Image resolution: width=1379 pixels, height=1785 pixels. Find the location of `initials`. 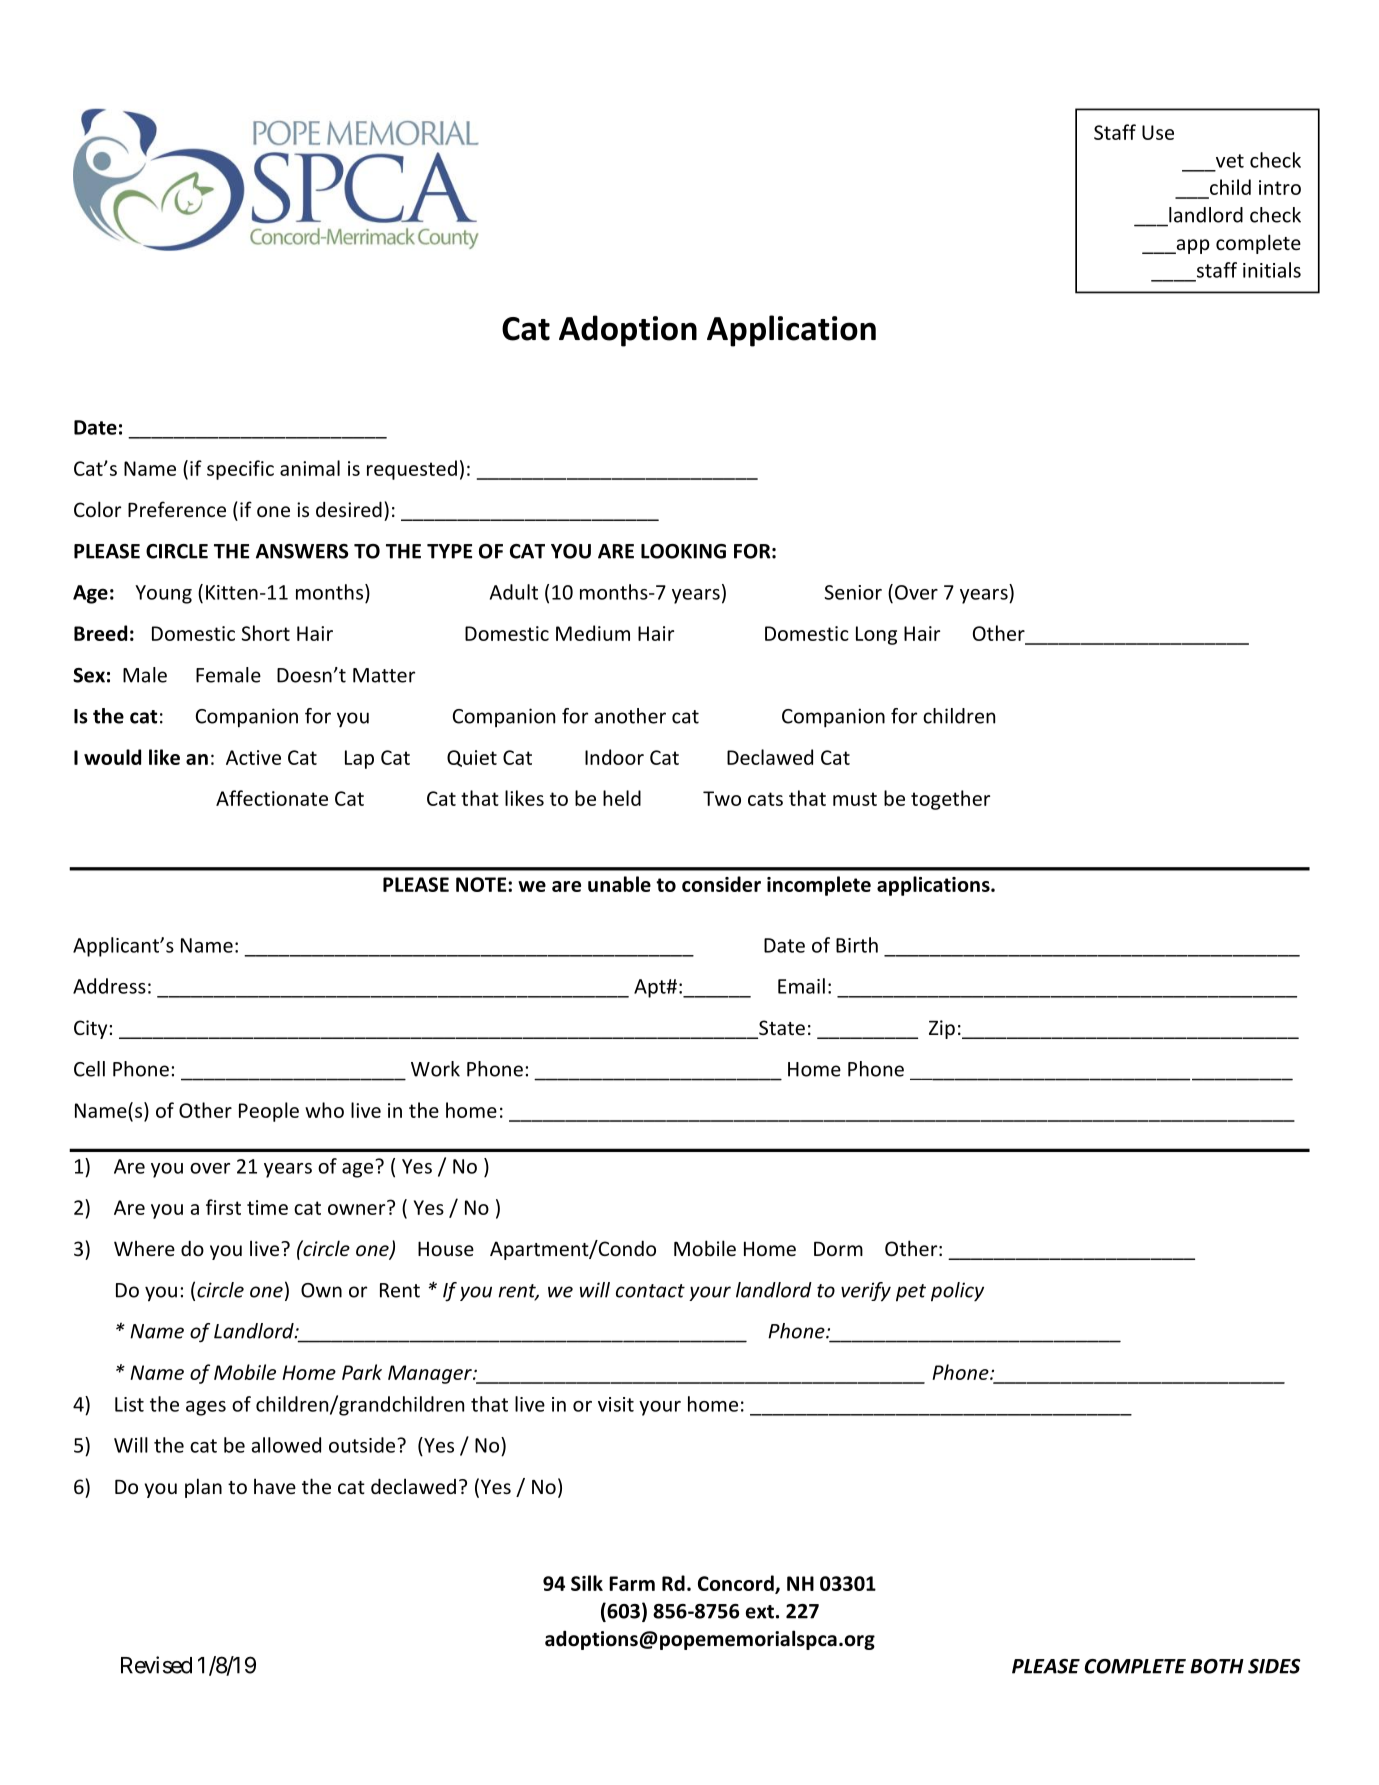

initials is located at coordinates (1272, 270).
